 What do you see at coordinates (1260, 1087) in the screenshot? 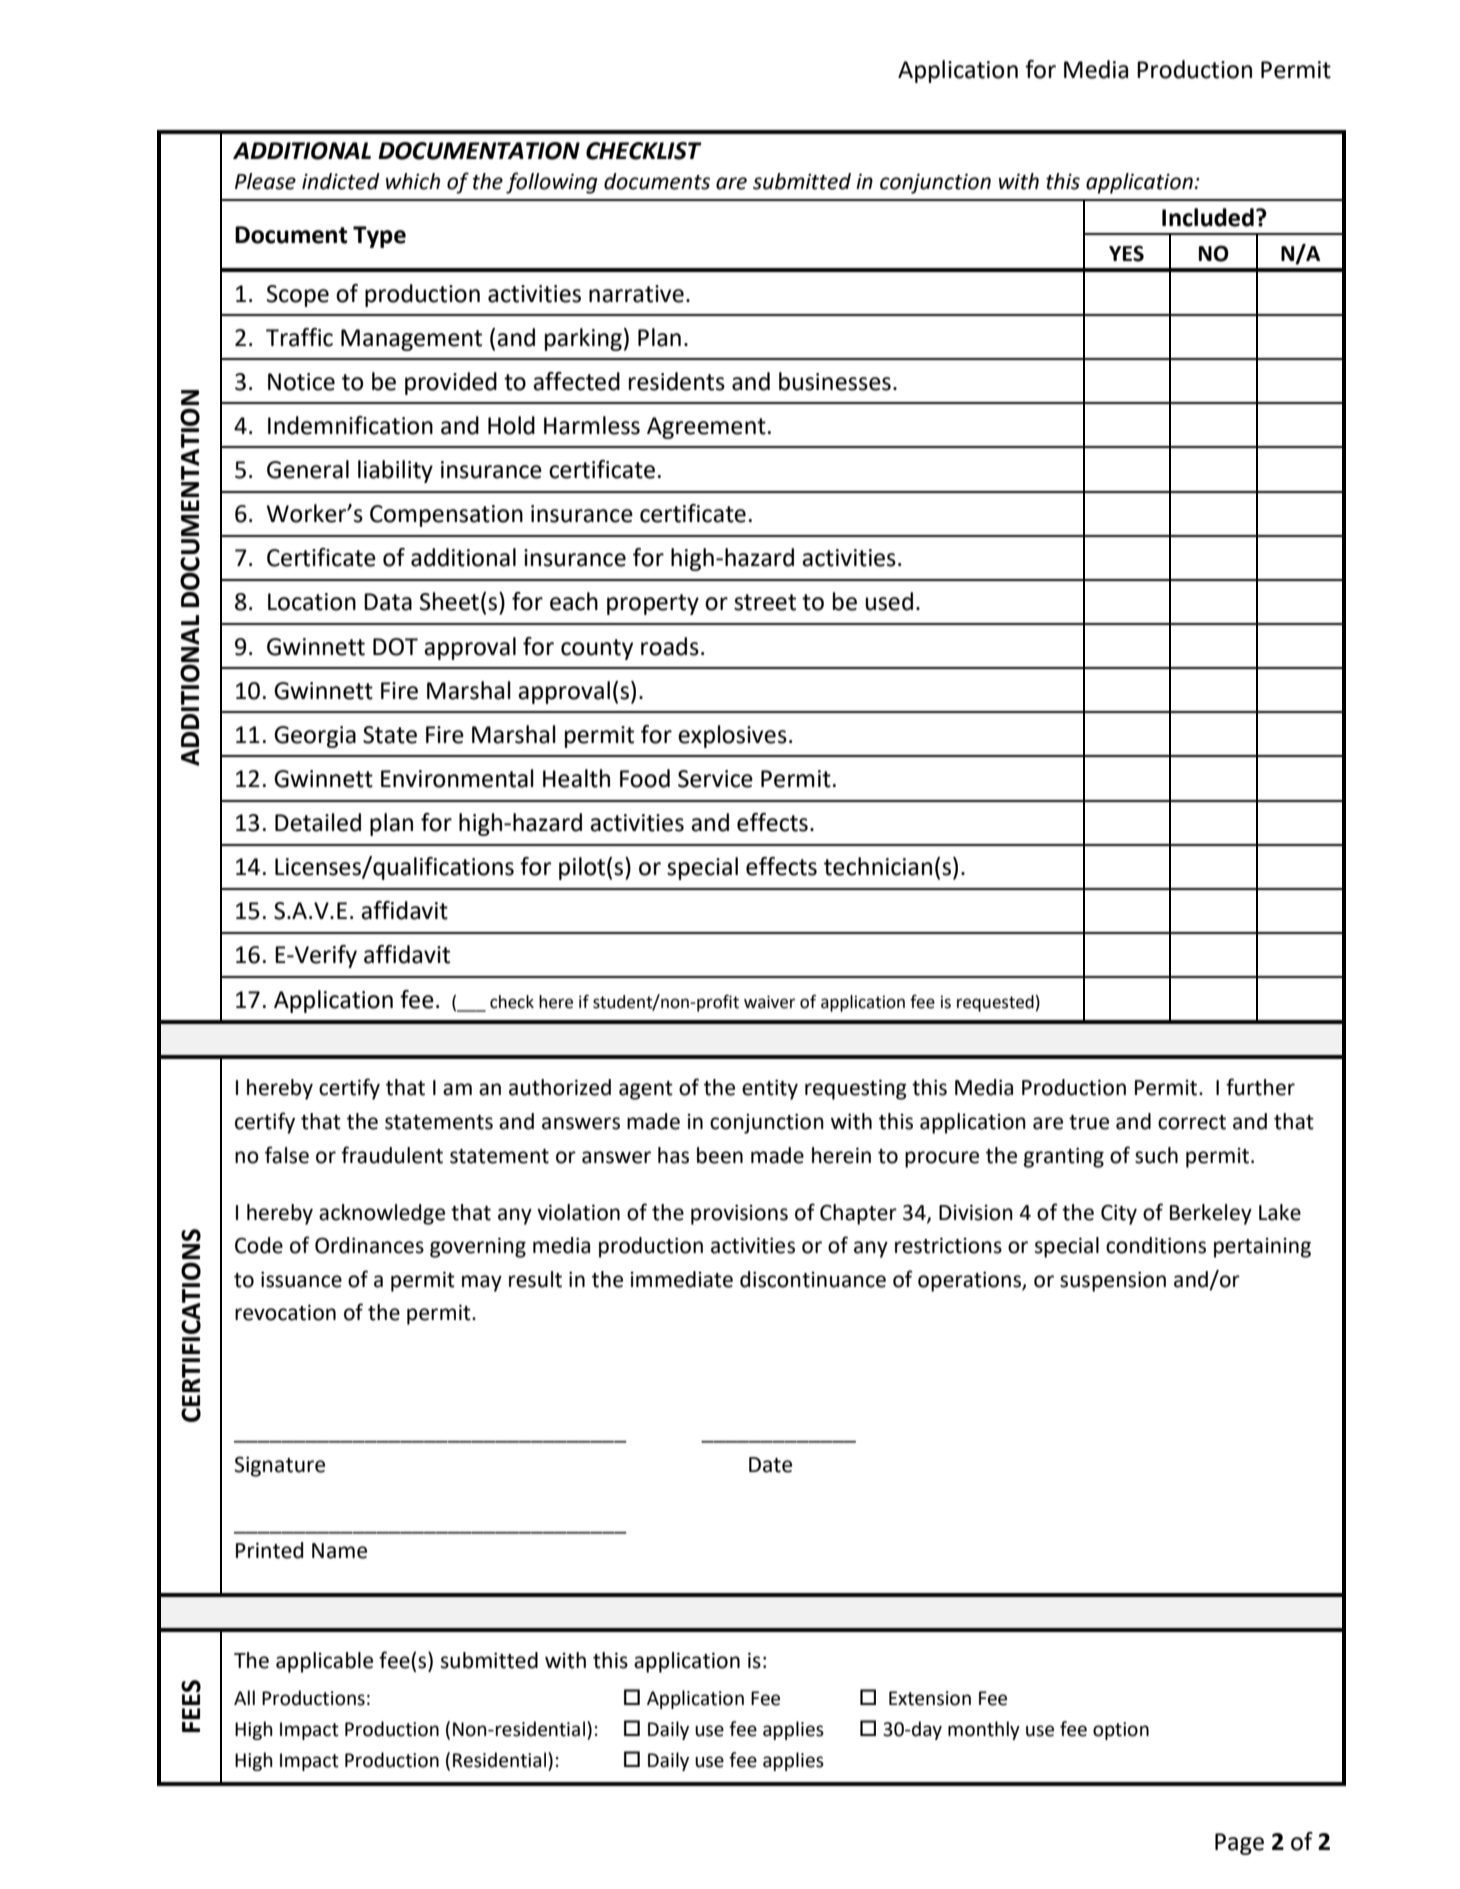
I see `further` at bounding box center [1260, 1087].
